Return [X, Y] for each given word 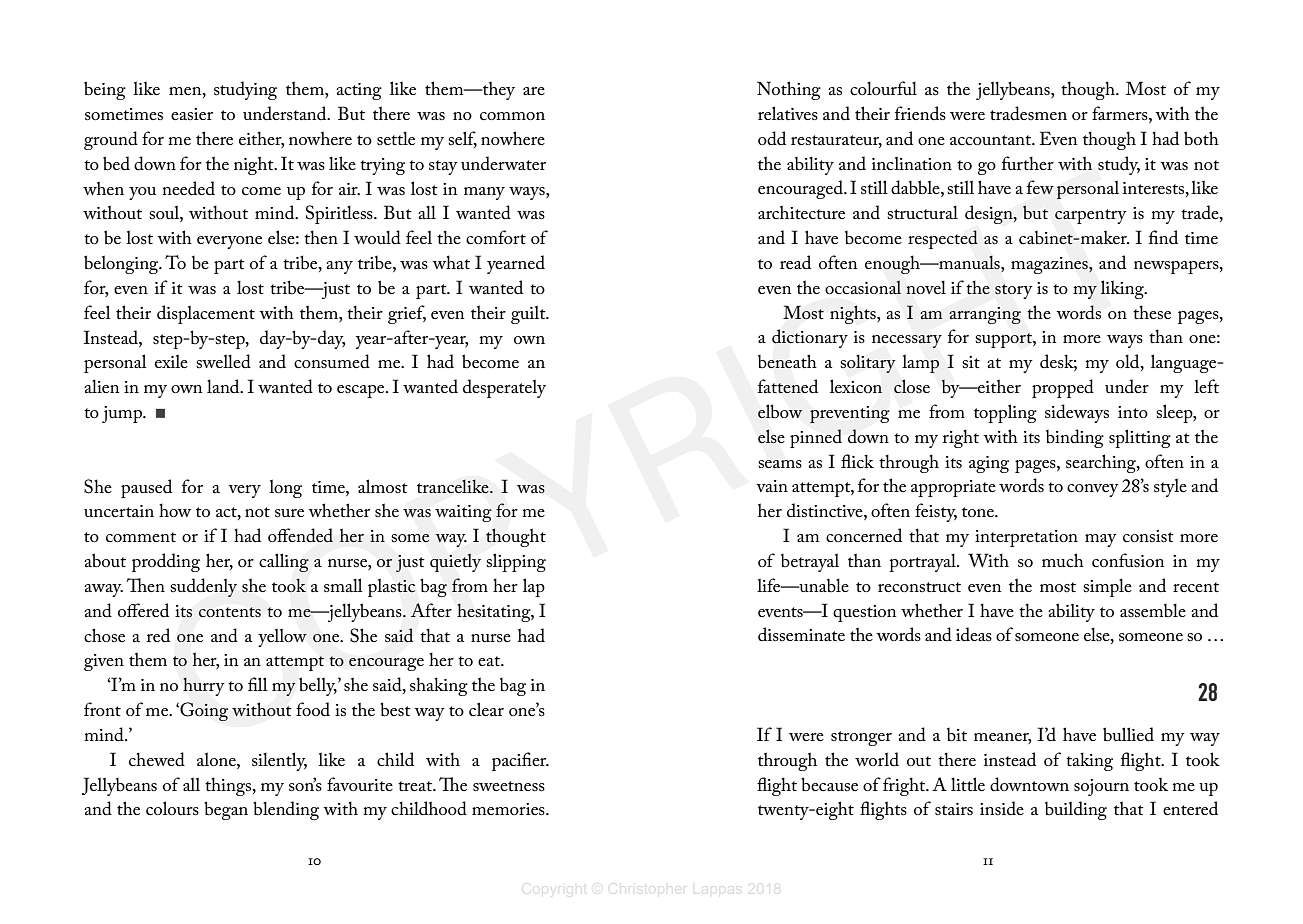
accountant [992, 140]
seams [780, 464]
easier [192, 114]
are [534, 91]
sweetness [509, 786]
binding [1075, 438]
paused [146, 488]
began [226, 810]
